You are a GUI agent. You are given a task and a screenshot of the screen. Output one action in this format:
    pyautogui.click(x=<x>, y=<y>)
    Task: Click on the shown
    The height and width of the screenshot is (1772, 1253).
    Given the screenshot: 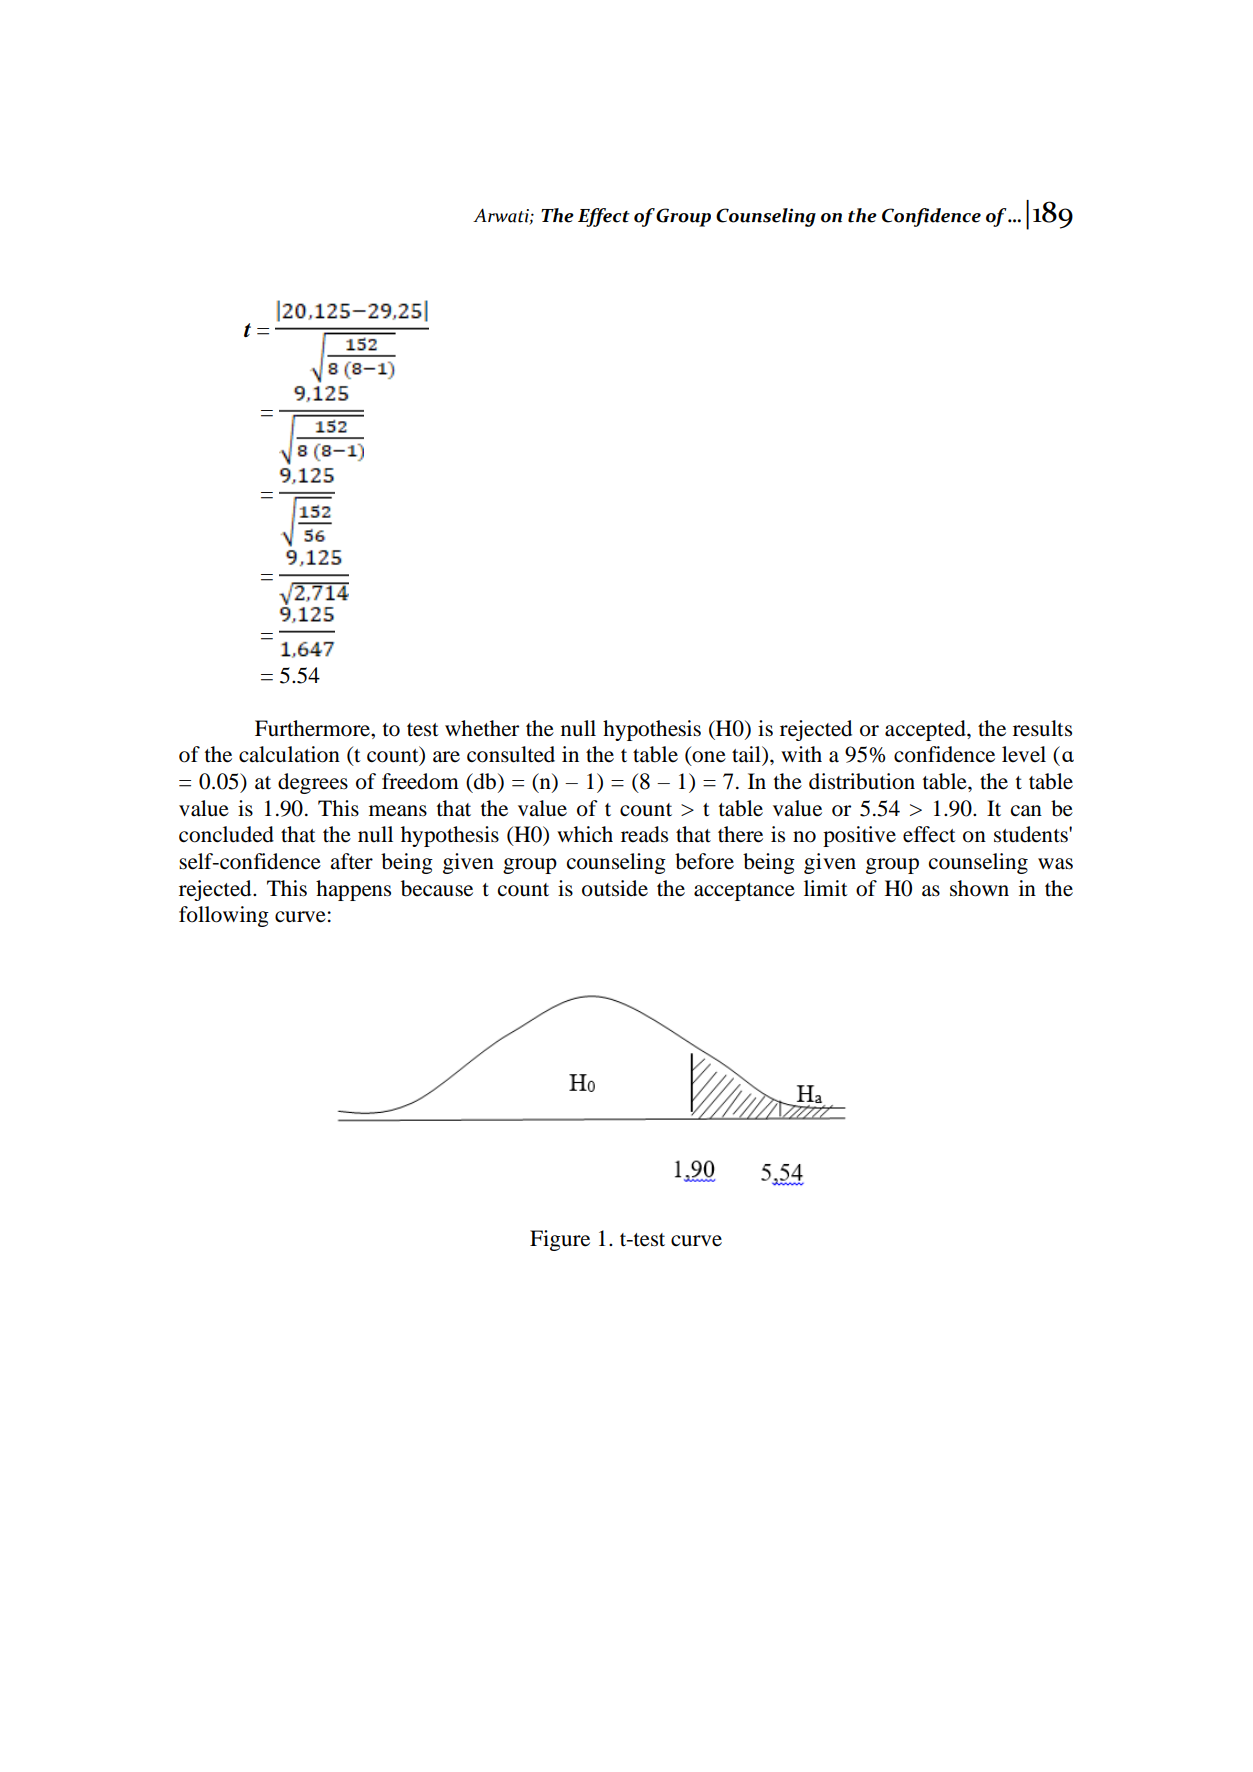 What is the action you would take?
    pyautogui.click(x=979, y=888)
